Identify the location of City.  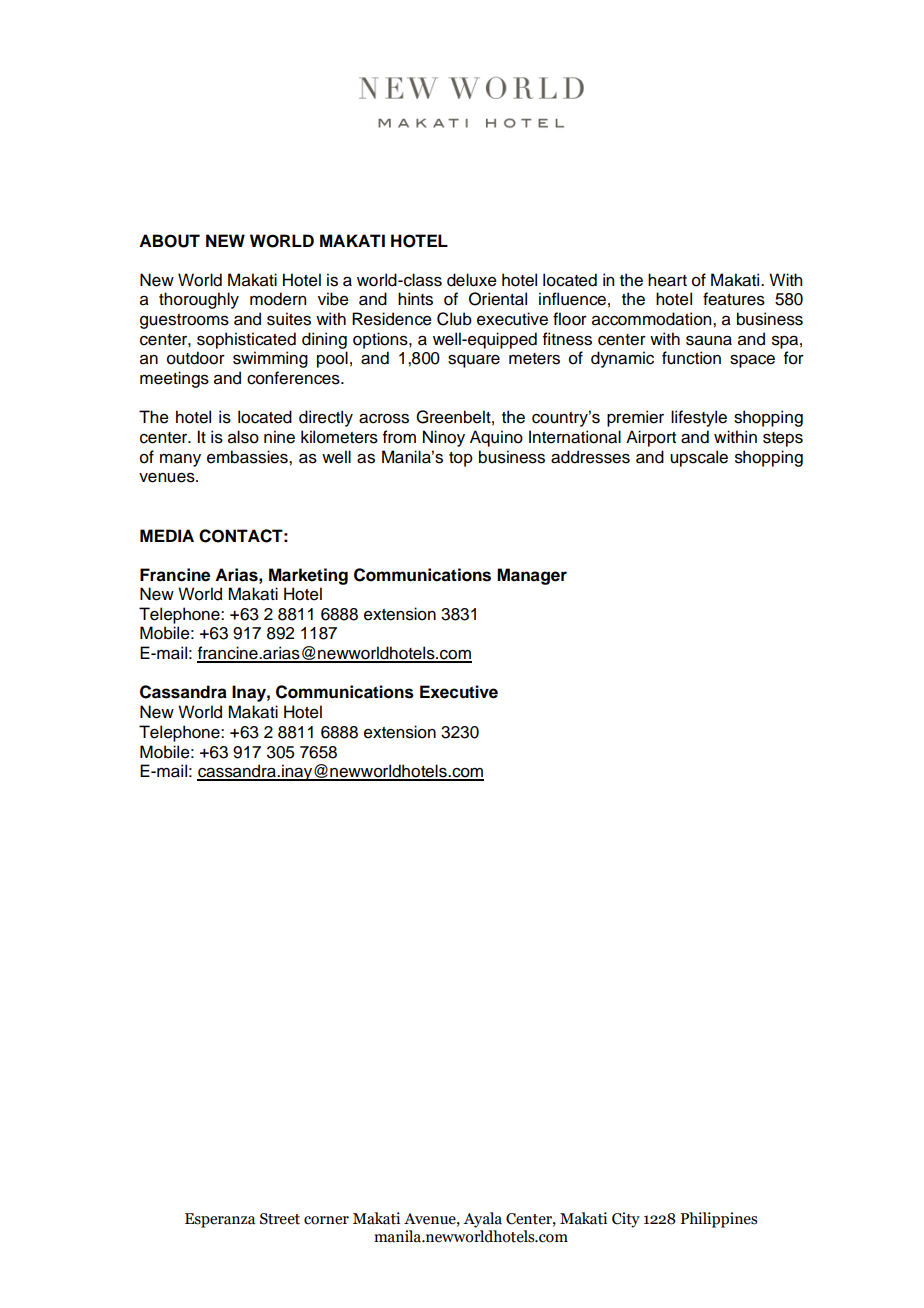
(626, 1220).
